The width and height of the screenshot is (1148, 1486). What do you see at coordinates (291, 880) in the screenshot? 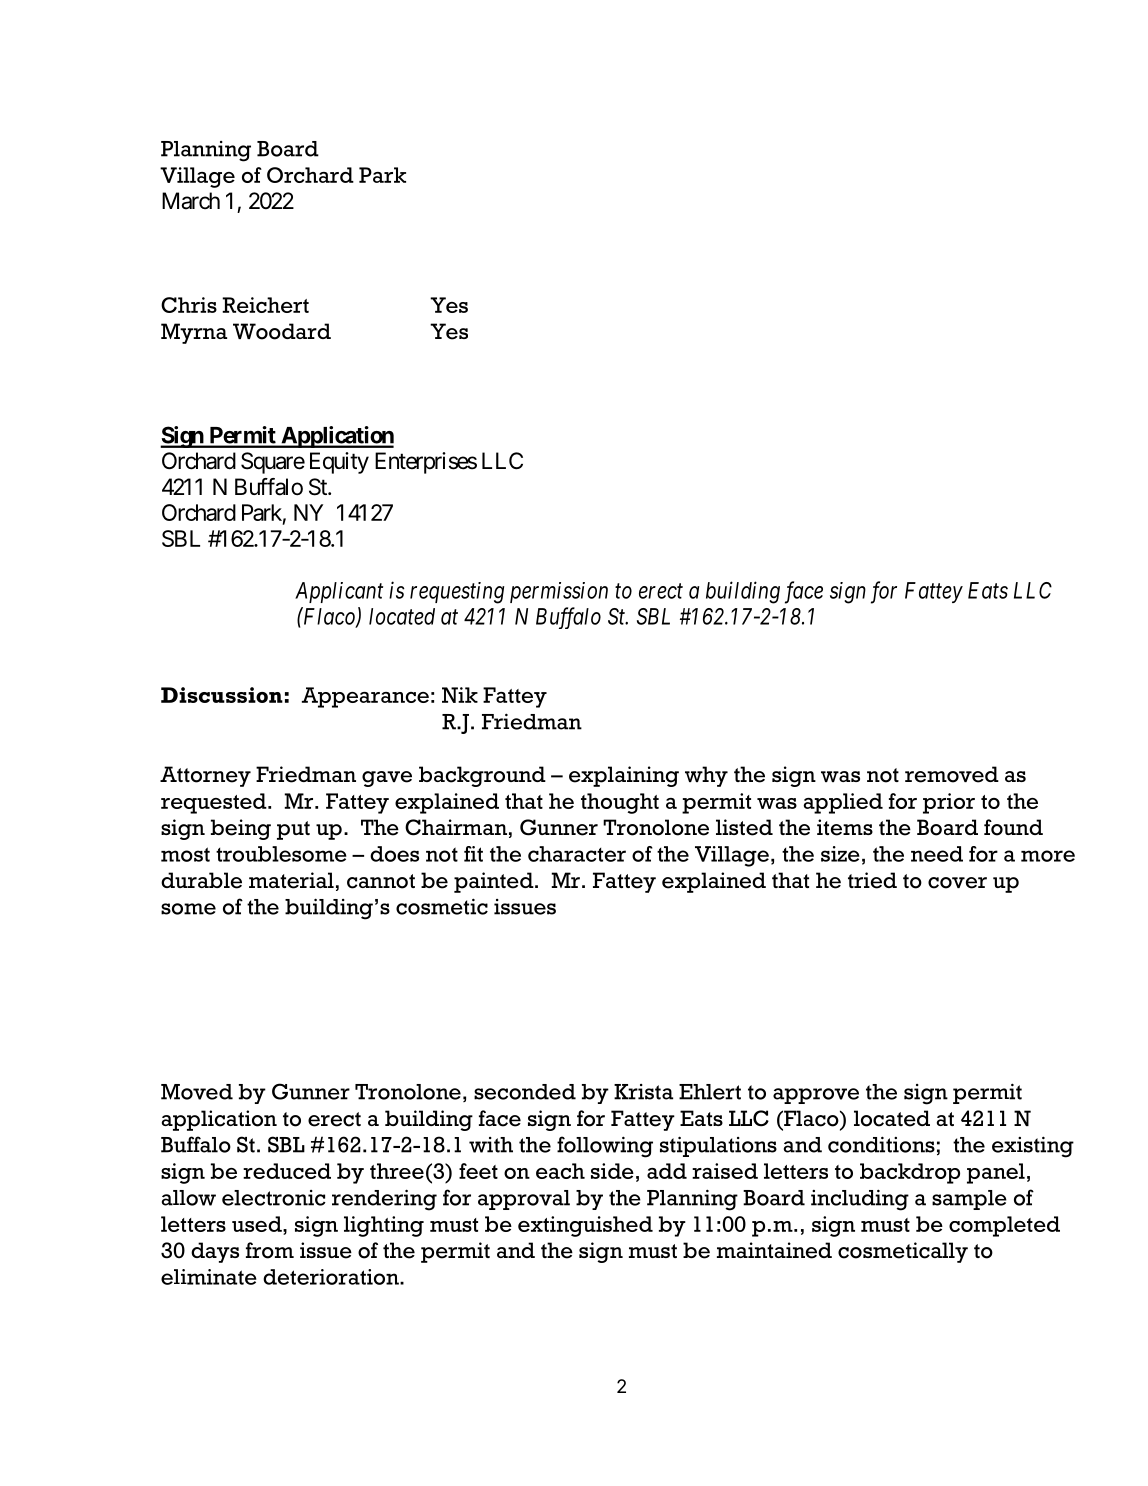
I see `material` at bounding box center [291, 880].
